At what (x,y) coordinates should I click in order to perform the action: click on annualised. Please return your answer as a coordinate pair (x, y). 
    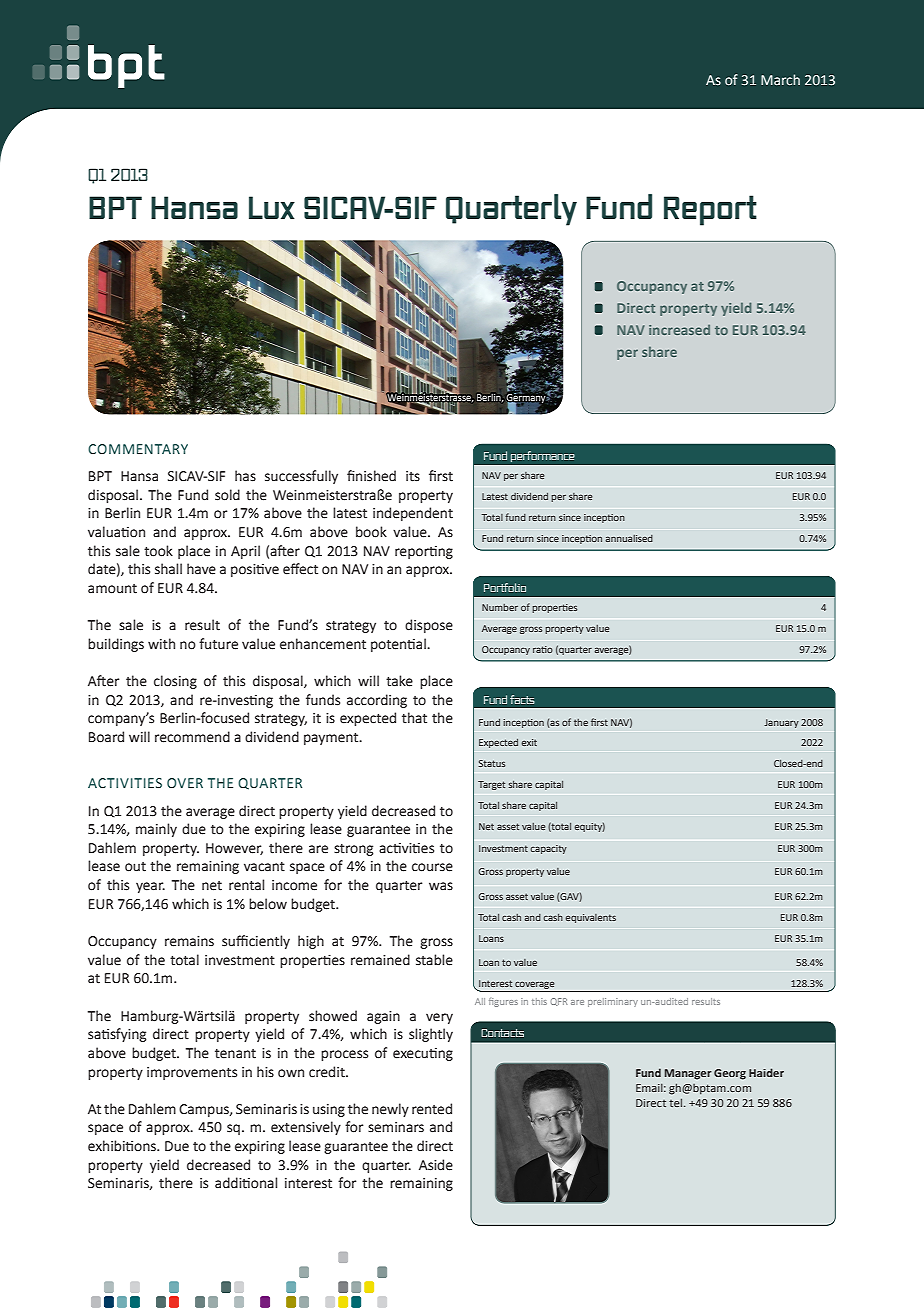
    Looking at the image, I should click on (629, 538).
